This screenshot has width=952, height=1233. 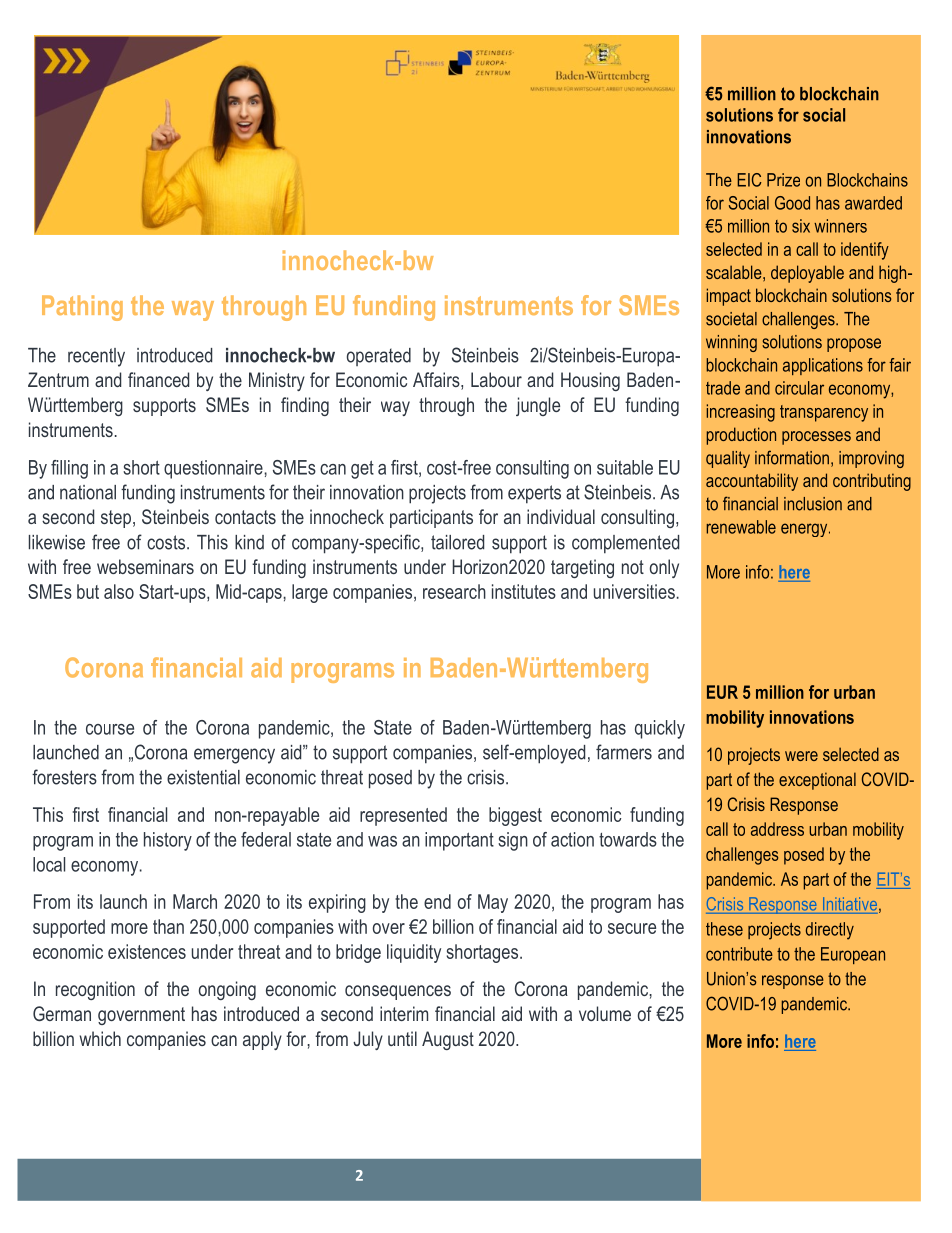 What do you see at coordinates (515, 816) in the screenshot?
I see `biggest` at bounding box center [515, 816].
